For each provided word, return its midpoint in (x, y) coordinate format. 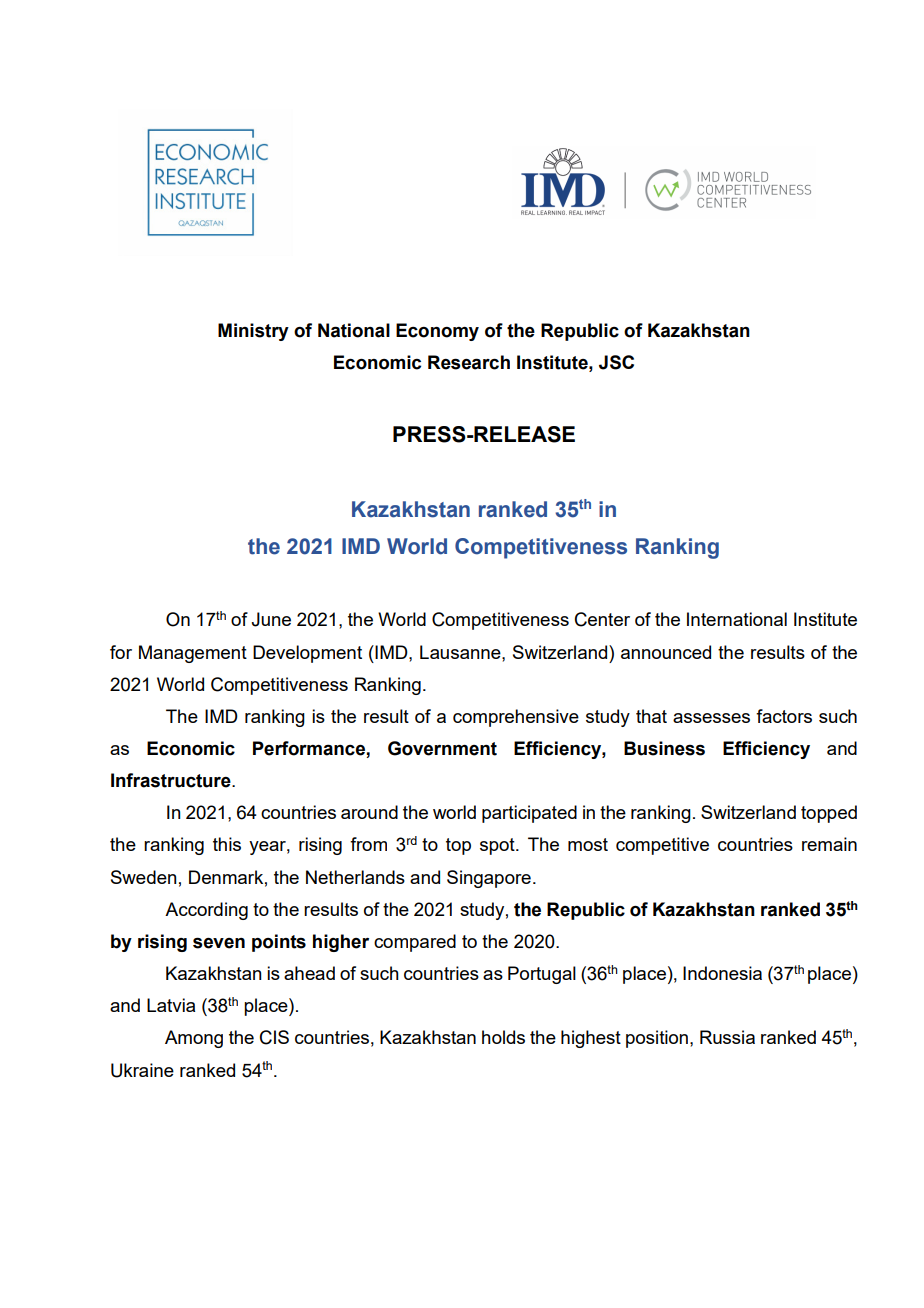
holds (503, 1037)
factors (784, 716)
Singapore (489, 879)
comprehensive (516, 718)
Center (602, 619)
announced (666, 652)
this (227, 844)
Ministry (253, 332)
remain (829, 844)
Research (469, 362)
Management (193, 654)
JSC (616, 362)
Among (194, 1039)
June (271, 619)
